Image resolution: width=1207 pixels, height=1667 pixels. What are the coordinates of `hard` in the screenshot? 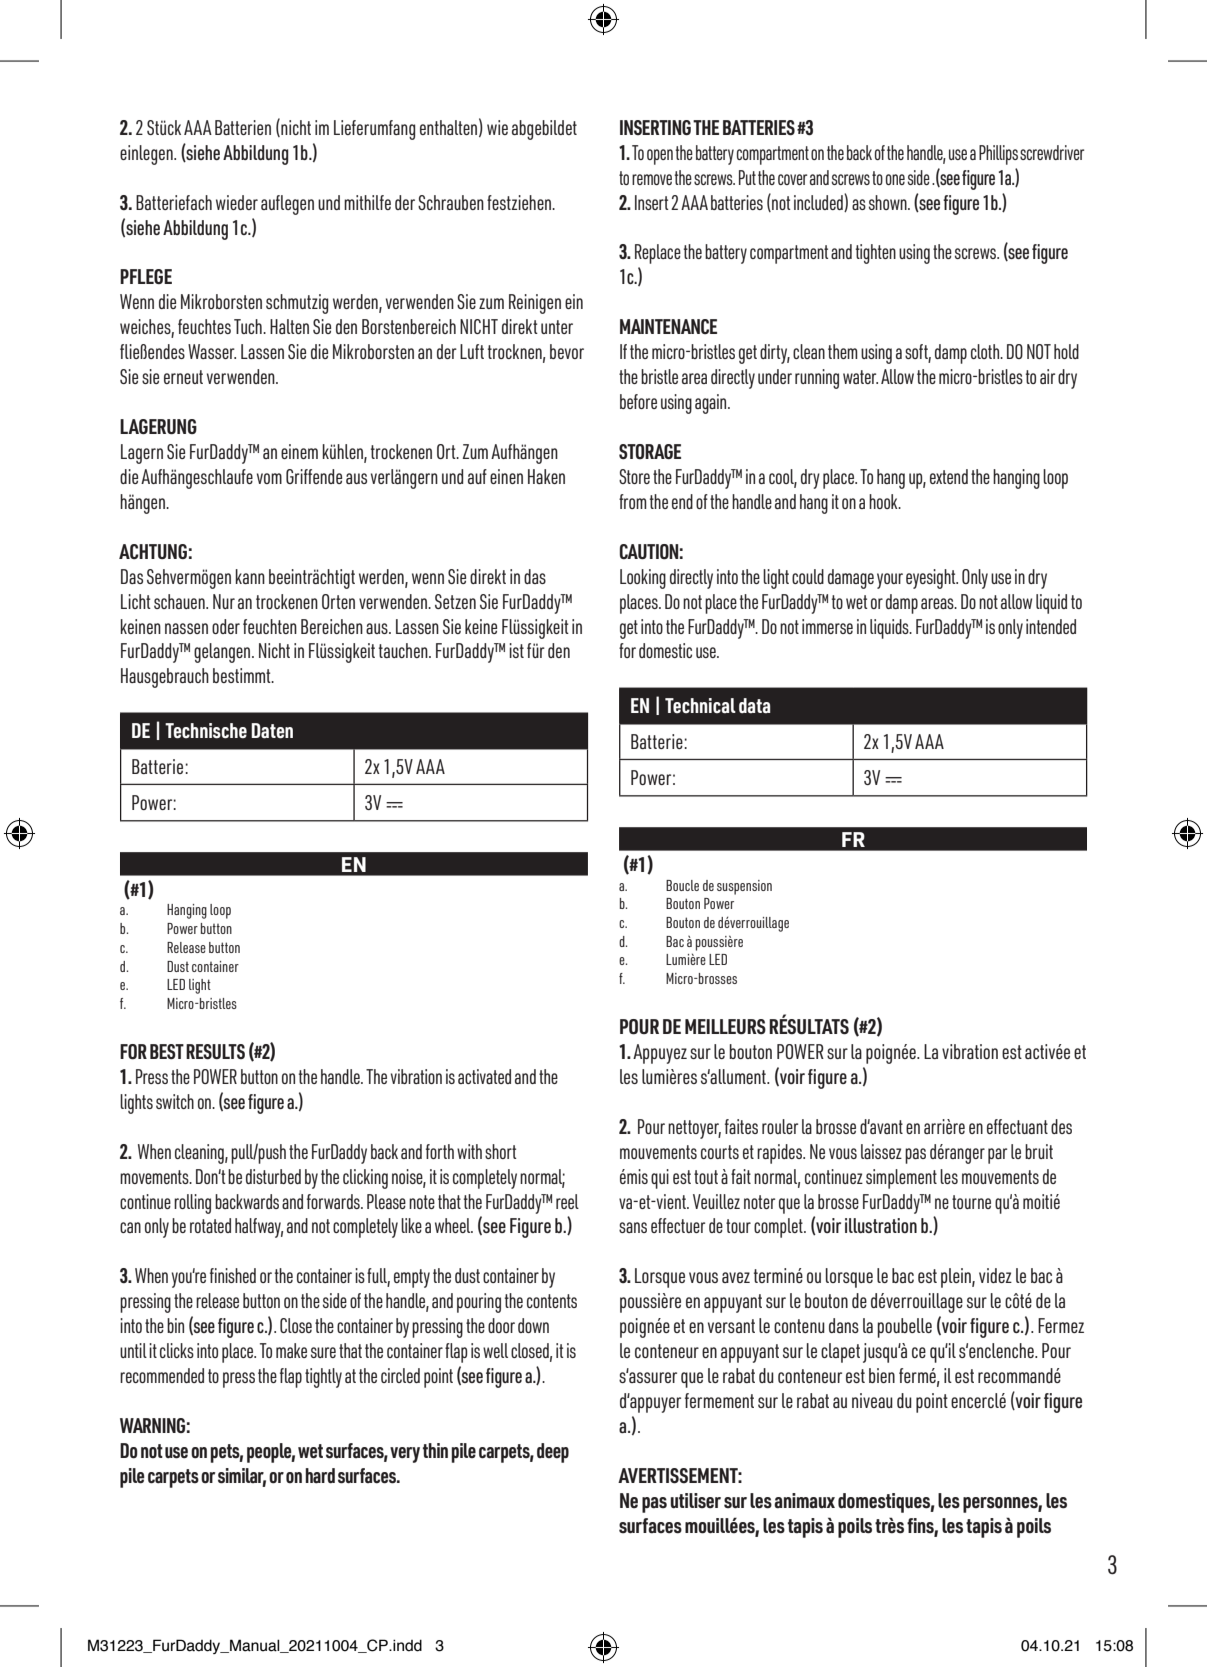 It's located at (320, 1476).
